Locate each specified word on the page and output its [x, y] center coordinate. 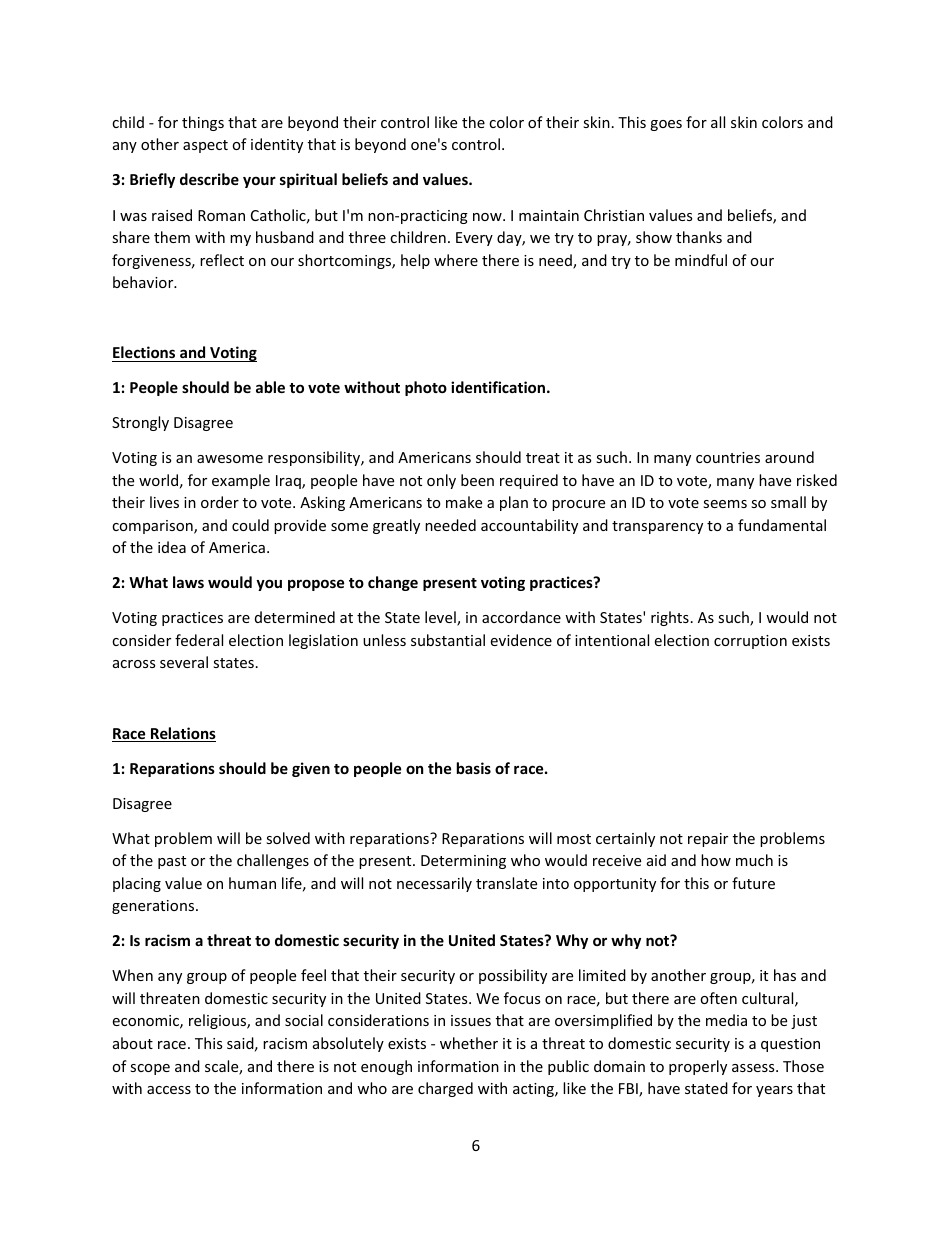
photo [426, 388]
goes [666, 125]
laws [188, 582]
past [172, 862]
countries [728, 457]
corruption [750, 642]
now [488, 217]
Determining [463, 862]
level [441, 618]
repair [708, 840]
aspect [205, 146]
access [169, 1090]
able [270, 387]
